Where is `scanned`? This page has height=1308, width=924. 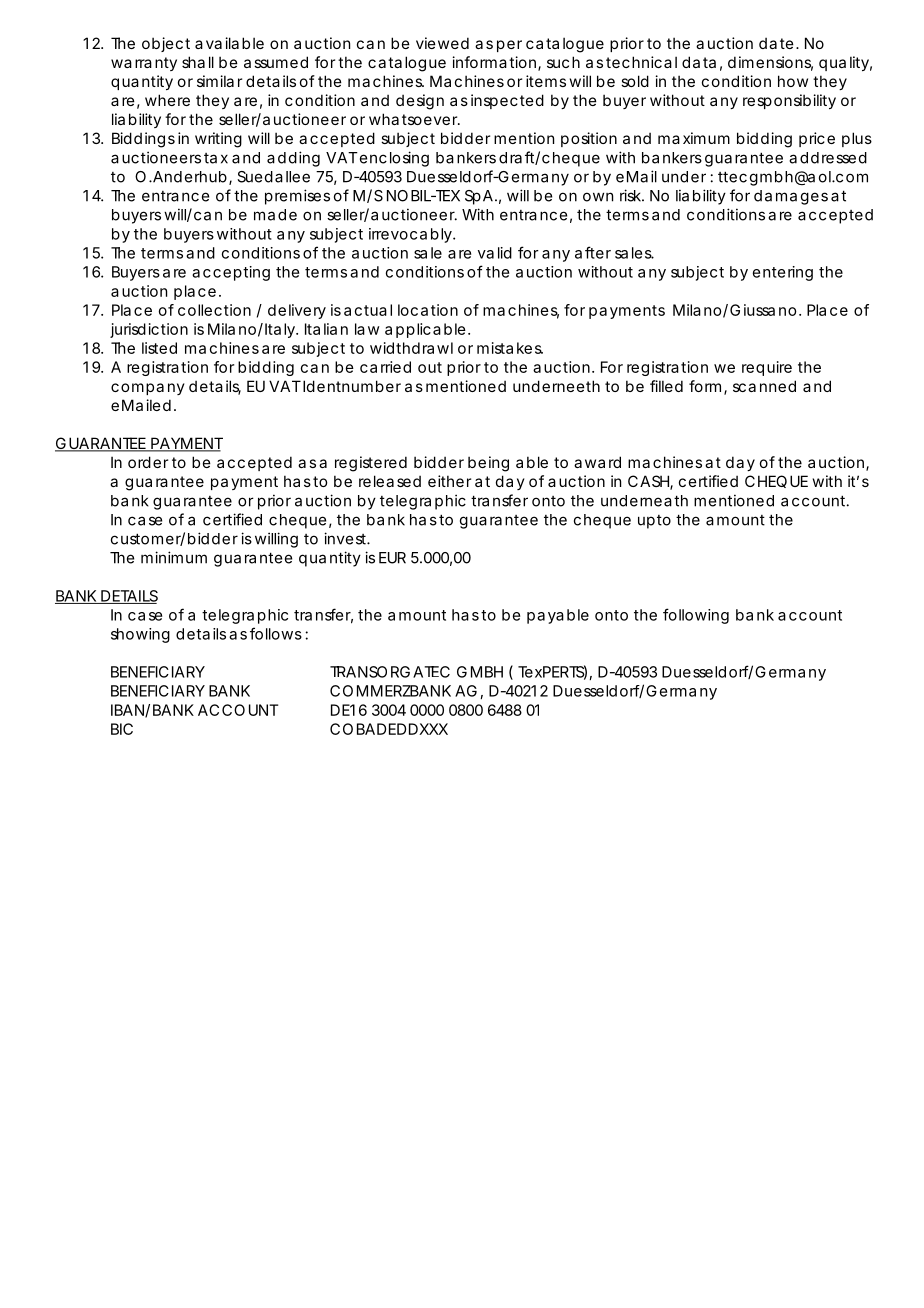 scanned is located at coordinates (764, 386).
